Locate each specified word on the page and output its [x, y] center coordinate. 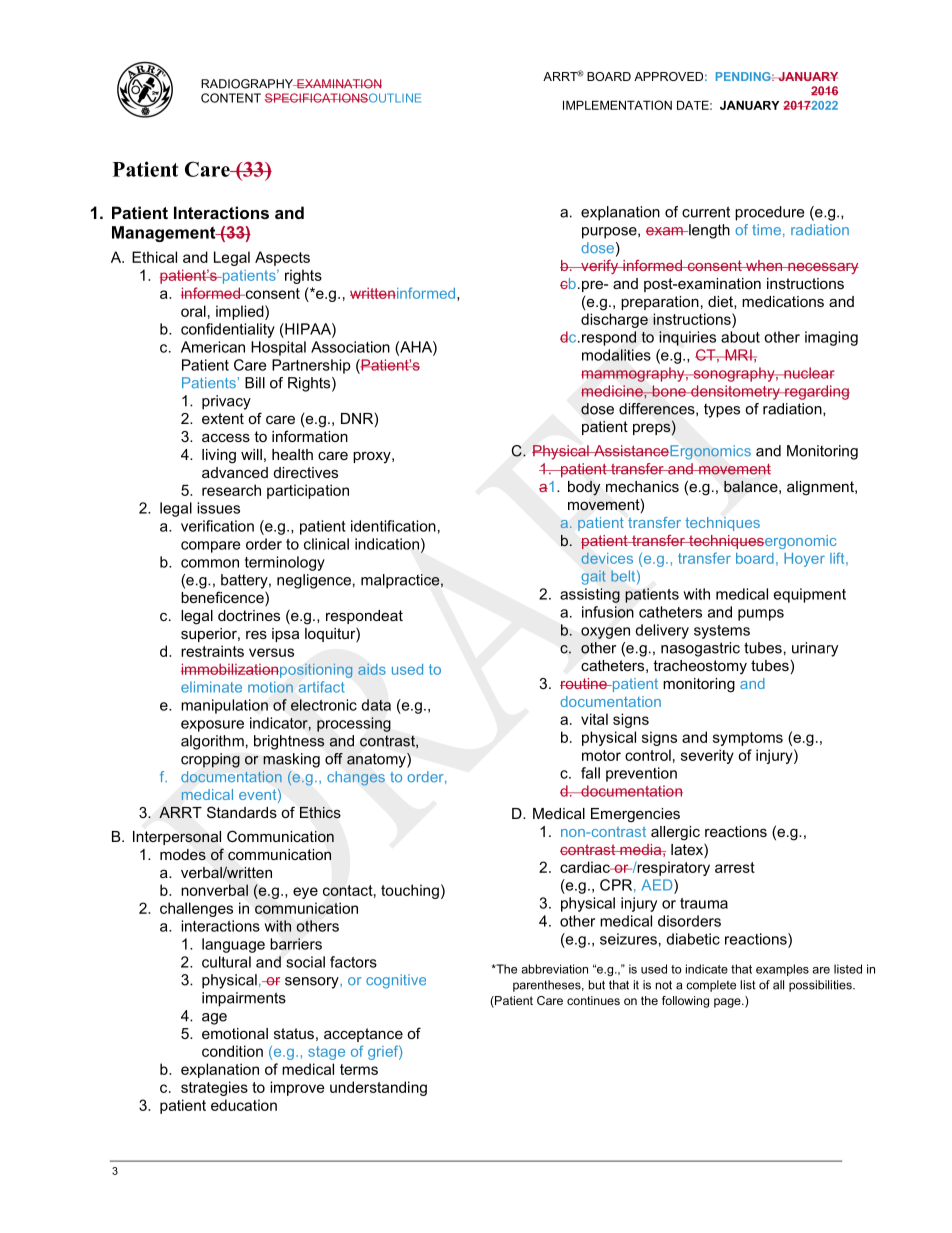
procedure [769, 213]
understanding [378, 1088]
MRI [738, 355]
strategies [214, 1088]
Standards [242, 812]
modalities [616, 355]
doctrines [249, 615]
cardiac [586, 867]
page [728, 1003]
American [213, 347]
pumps [761, 615]
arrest [735, 867]
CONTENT [231, 98]
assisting [590, 595]
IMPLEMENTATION [617, 105]
